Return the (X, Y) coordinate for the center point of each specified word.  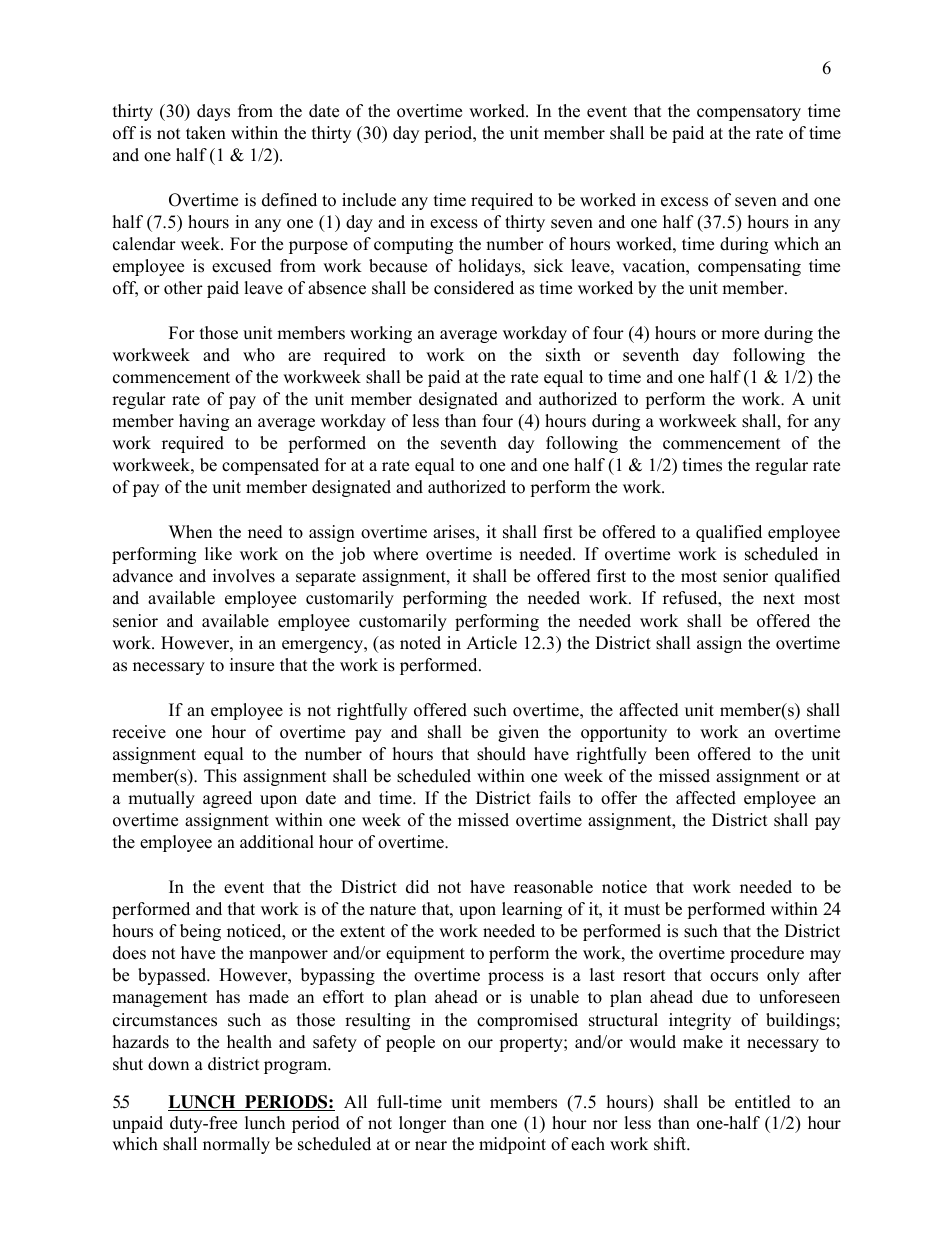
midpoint (512, 1145)
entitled (763, 1102)
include (369, 200)
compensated (270, 466)
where (395, 554)
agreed (227, 799)
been (672, 754)
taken (206, 133)
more (740, 335)
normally (236, 1145)
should (501, 754)
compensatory (749, 113)
